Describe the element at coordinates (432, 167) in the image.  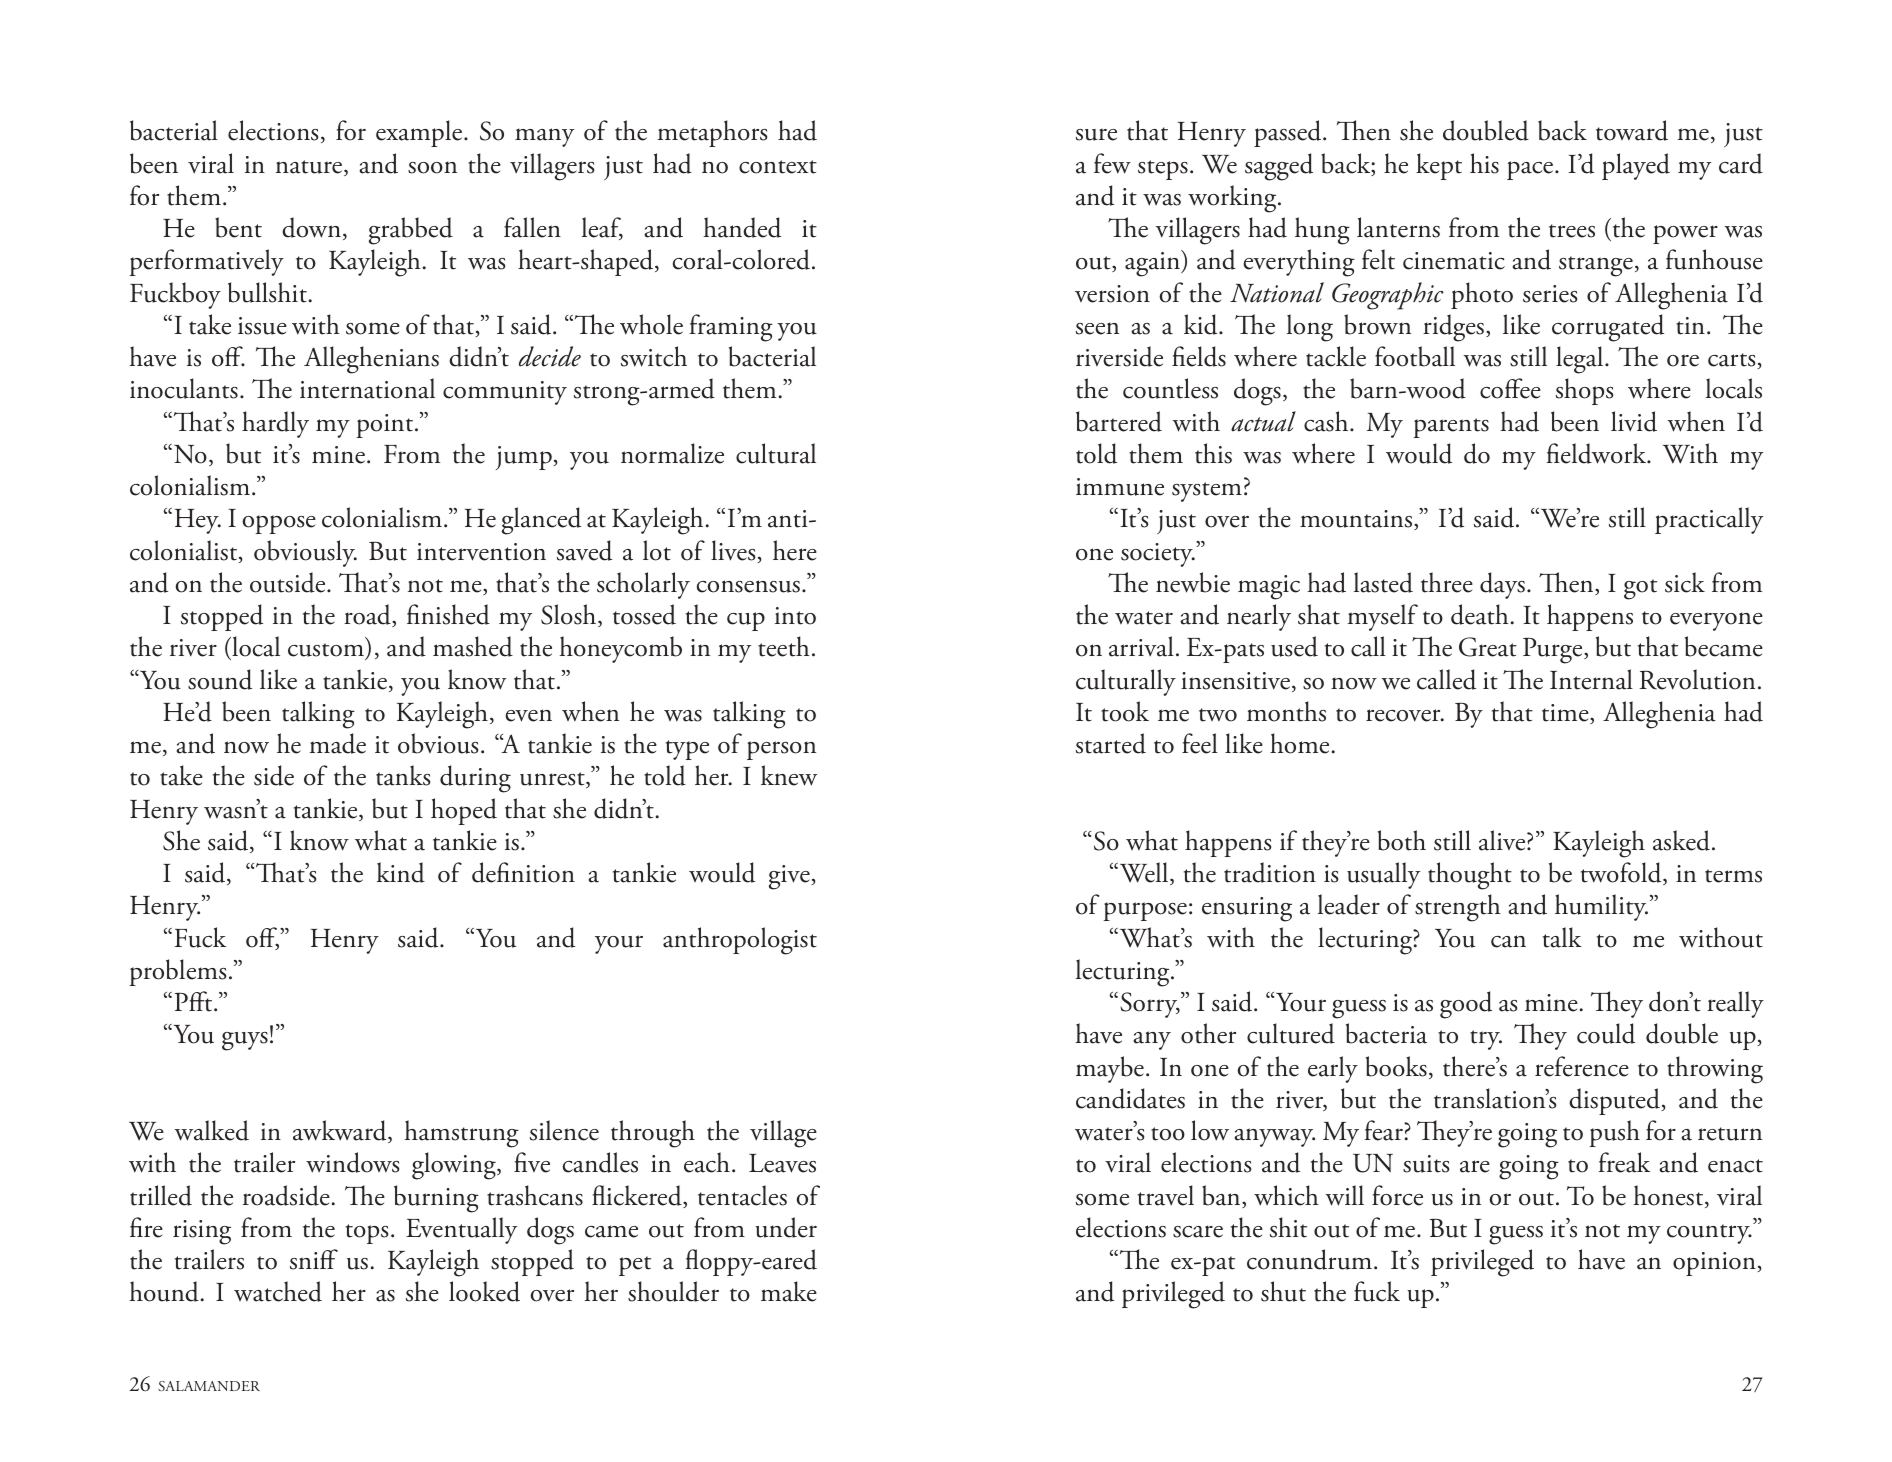
I see `soon` at that location.
